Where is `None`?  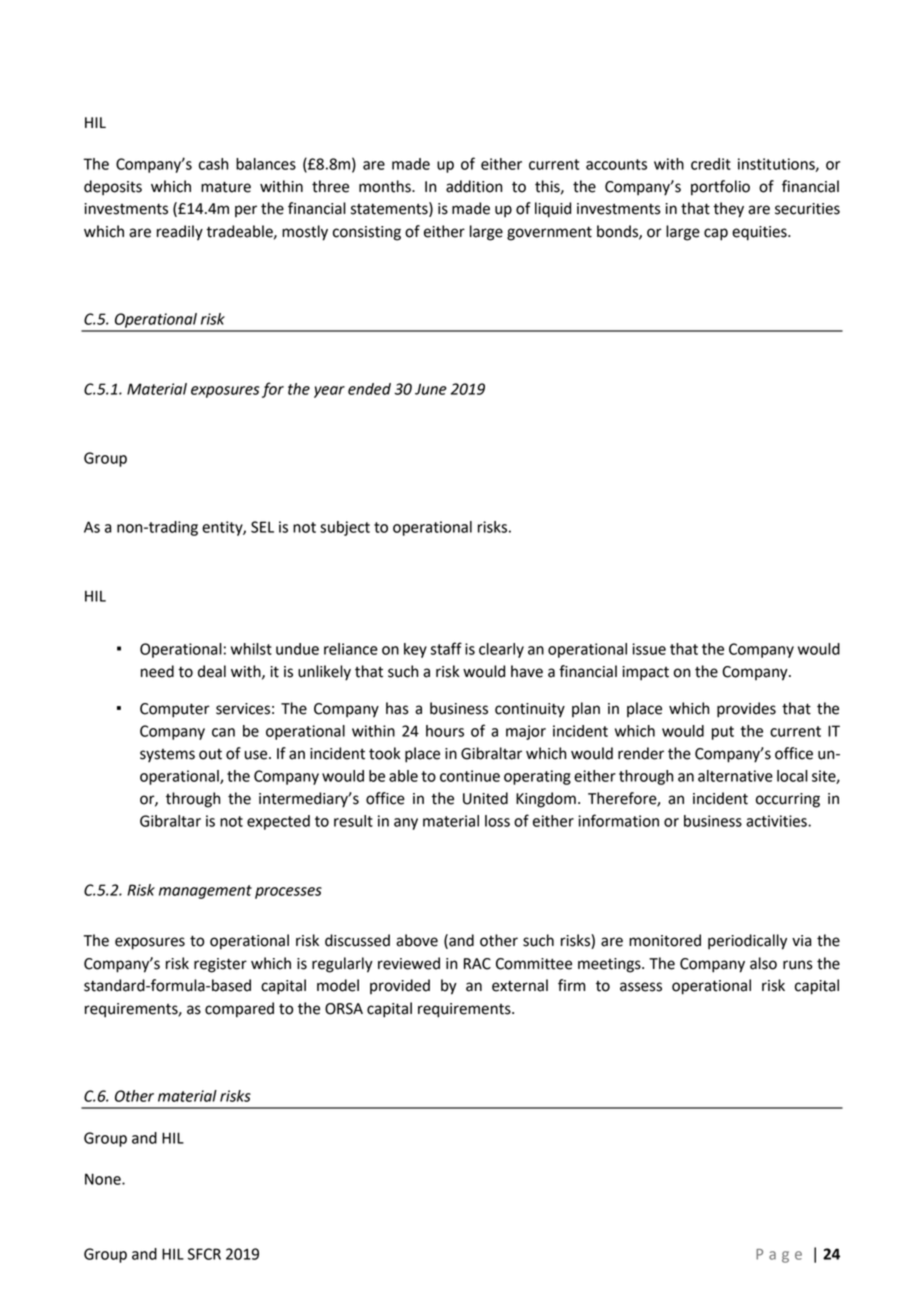
None is located at coordinates (104, 1179).
